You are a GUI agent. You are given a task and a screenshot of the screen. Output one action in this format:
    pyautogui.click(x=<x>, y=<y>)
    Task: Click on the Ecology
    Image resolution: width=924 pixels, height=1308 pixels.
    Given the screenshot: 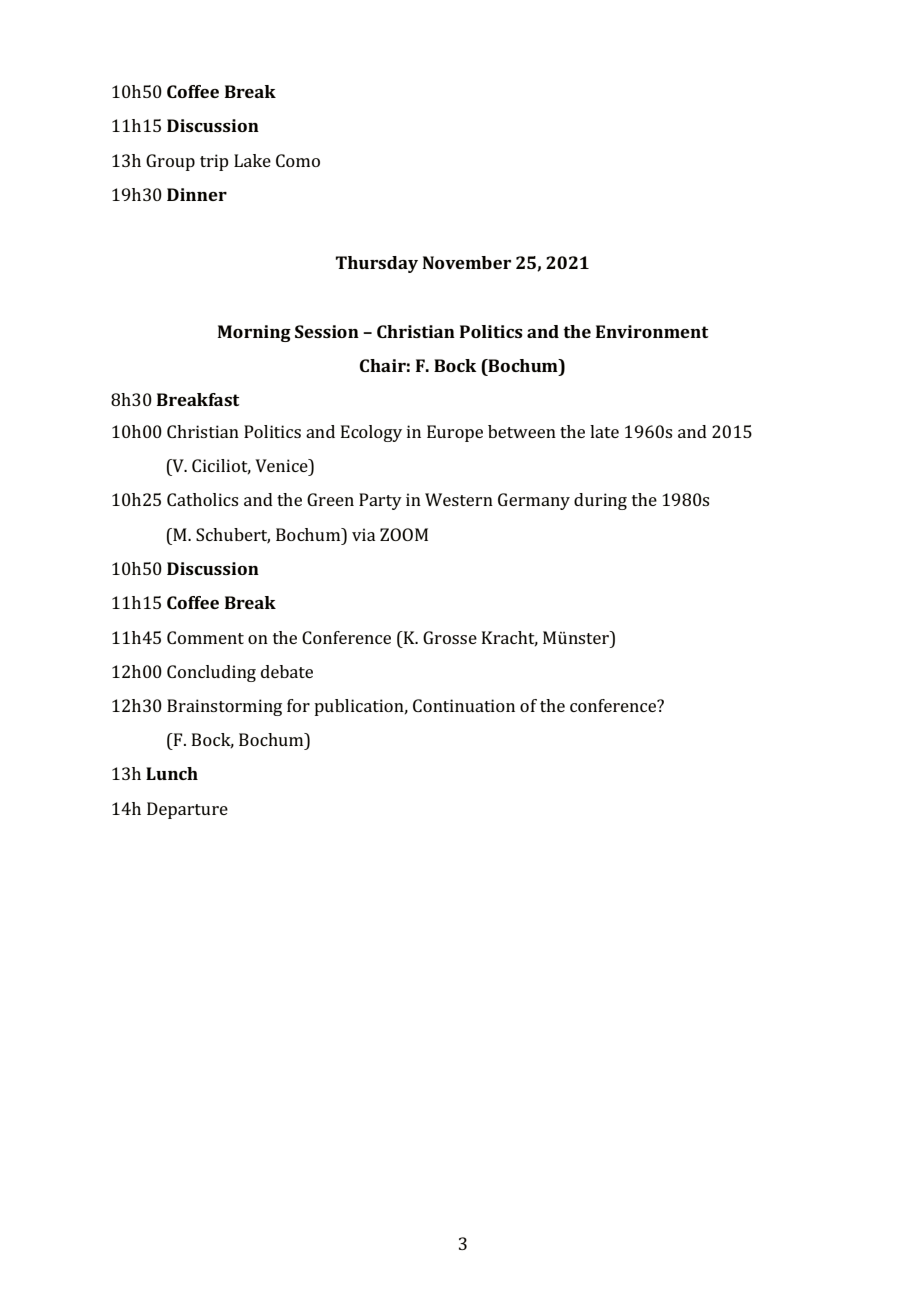 What is the action you would take?
    pyautogui.click(x=371, y=433)
